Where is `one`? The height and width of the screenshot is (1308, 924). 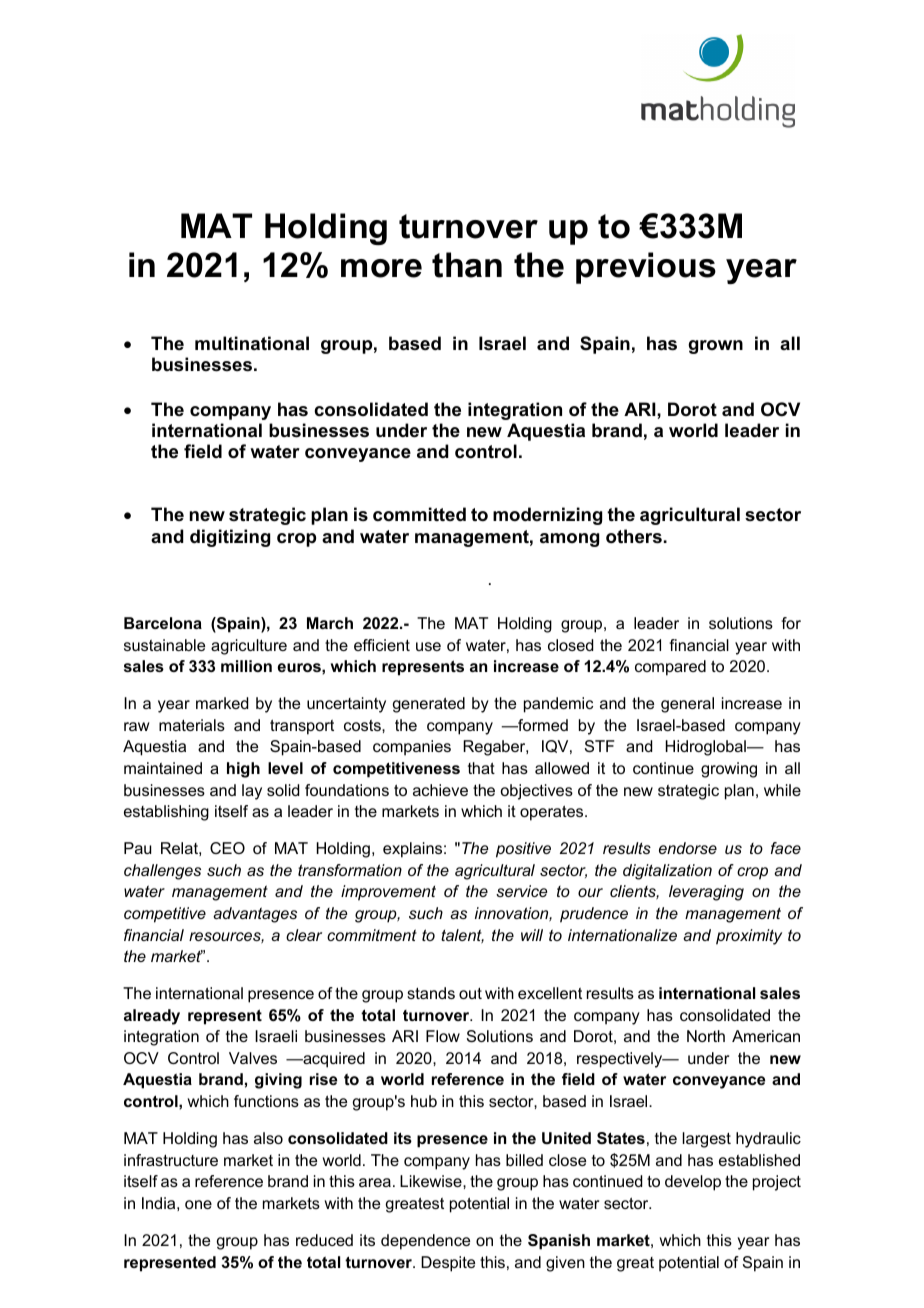
one is located at coordinates (198, 1204).
